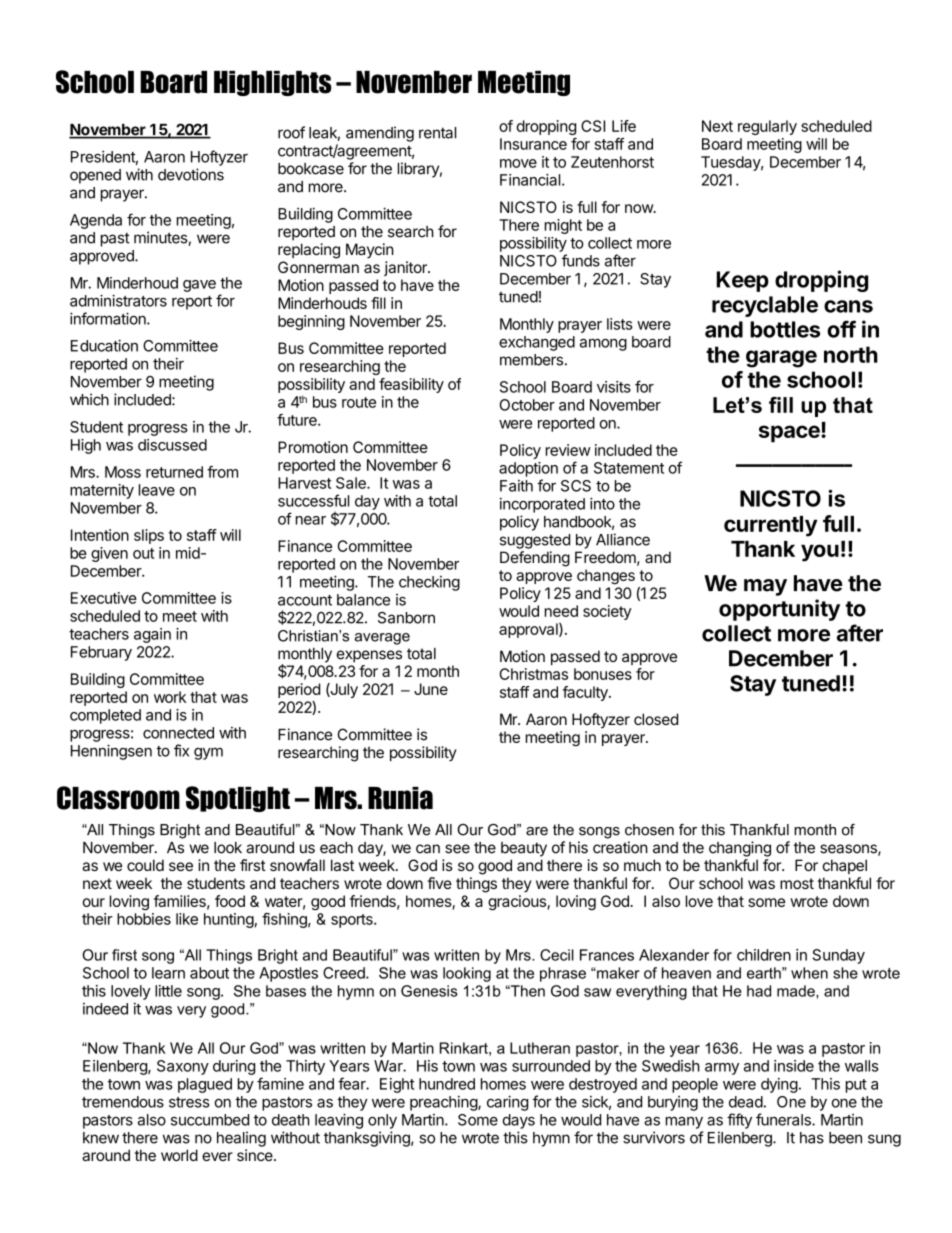  I want to click on Faith, so click(516, 486).
